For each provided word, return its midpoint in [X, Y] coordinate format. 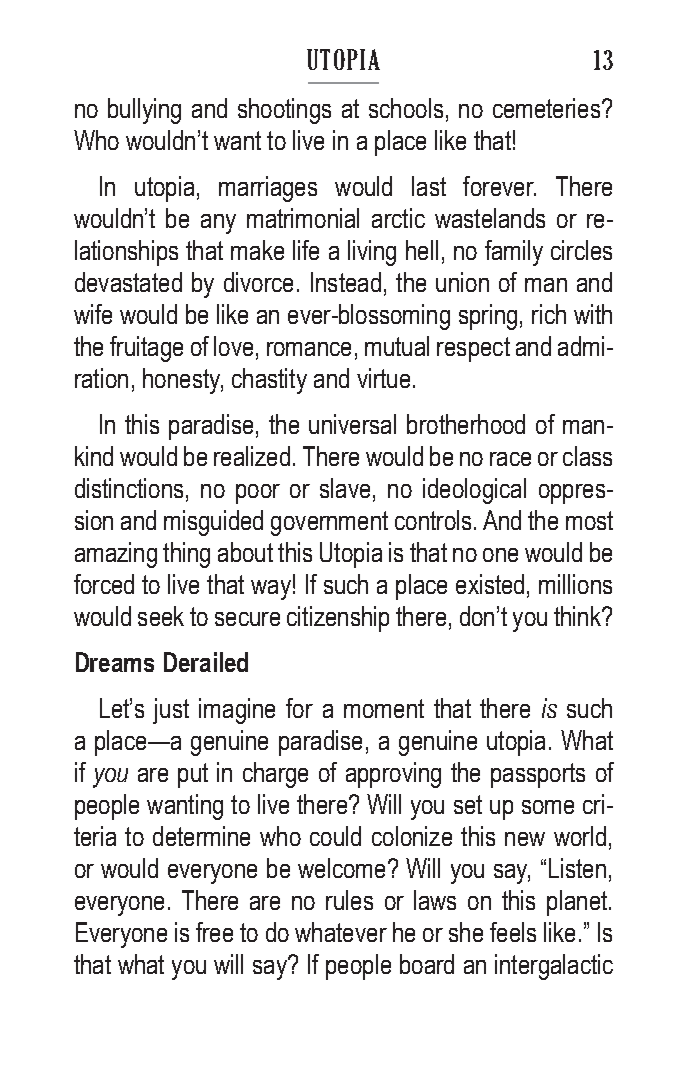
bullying [144, 111]
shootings [284, 111]
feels [513, 932]
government [329, 523]
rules [349, 900]
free [214, 932]
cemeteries [548, 108]
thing [186, 555]
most [589, 520]
